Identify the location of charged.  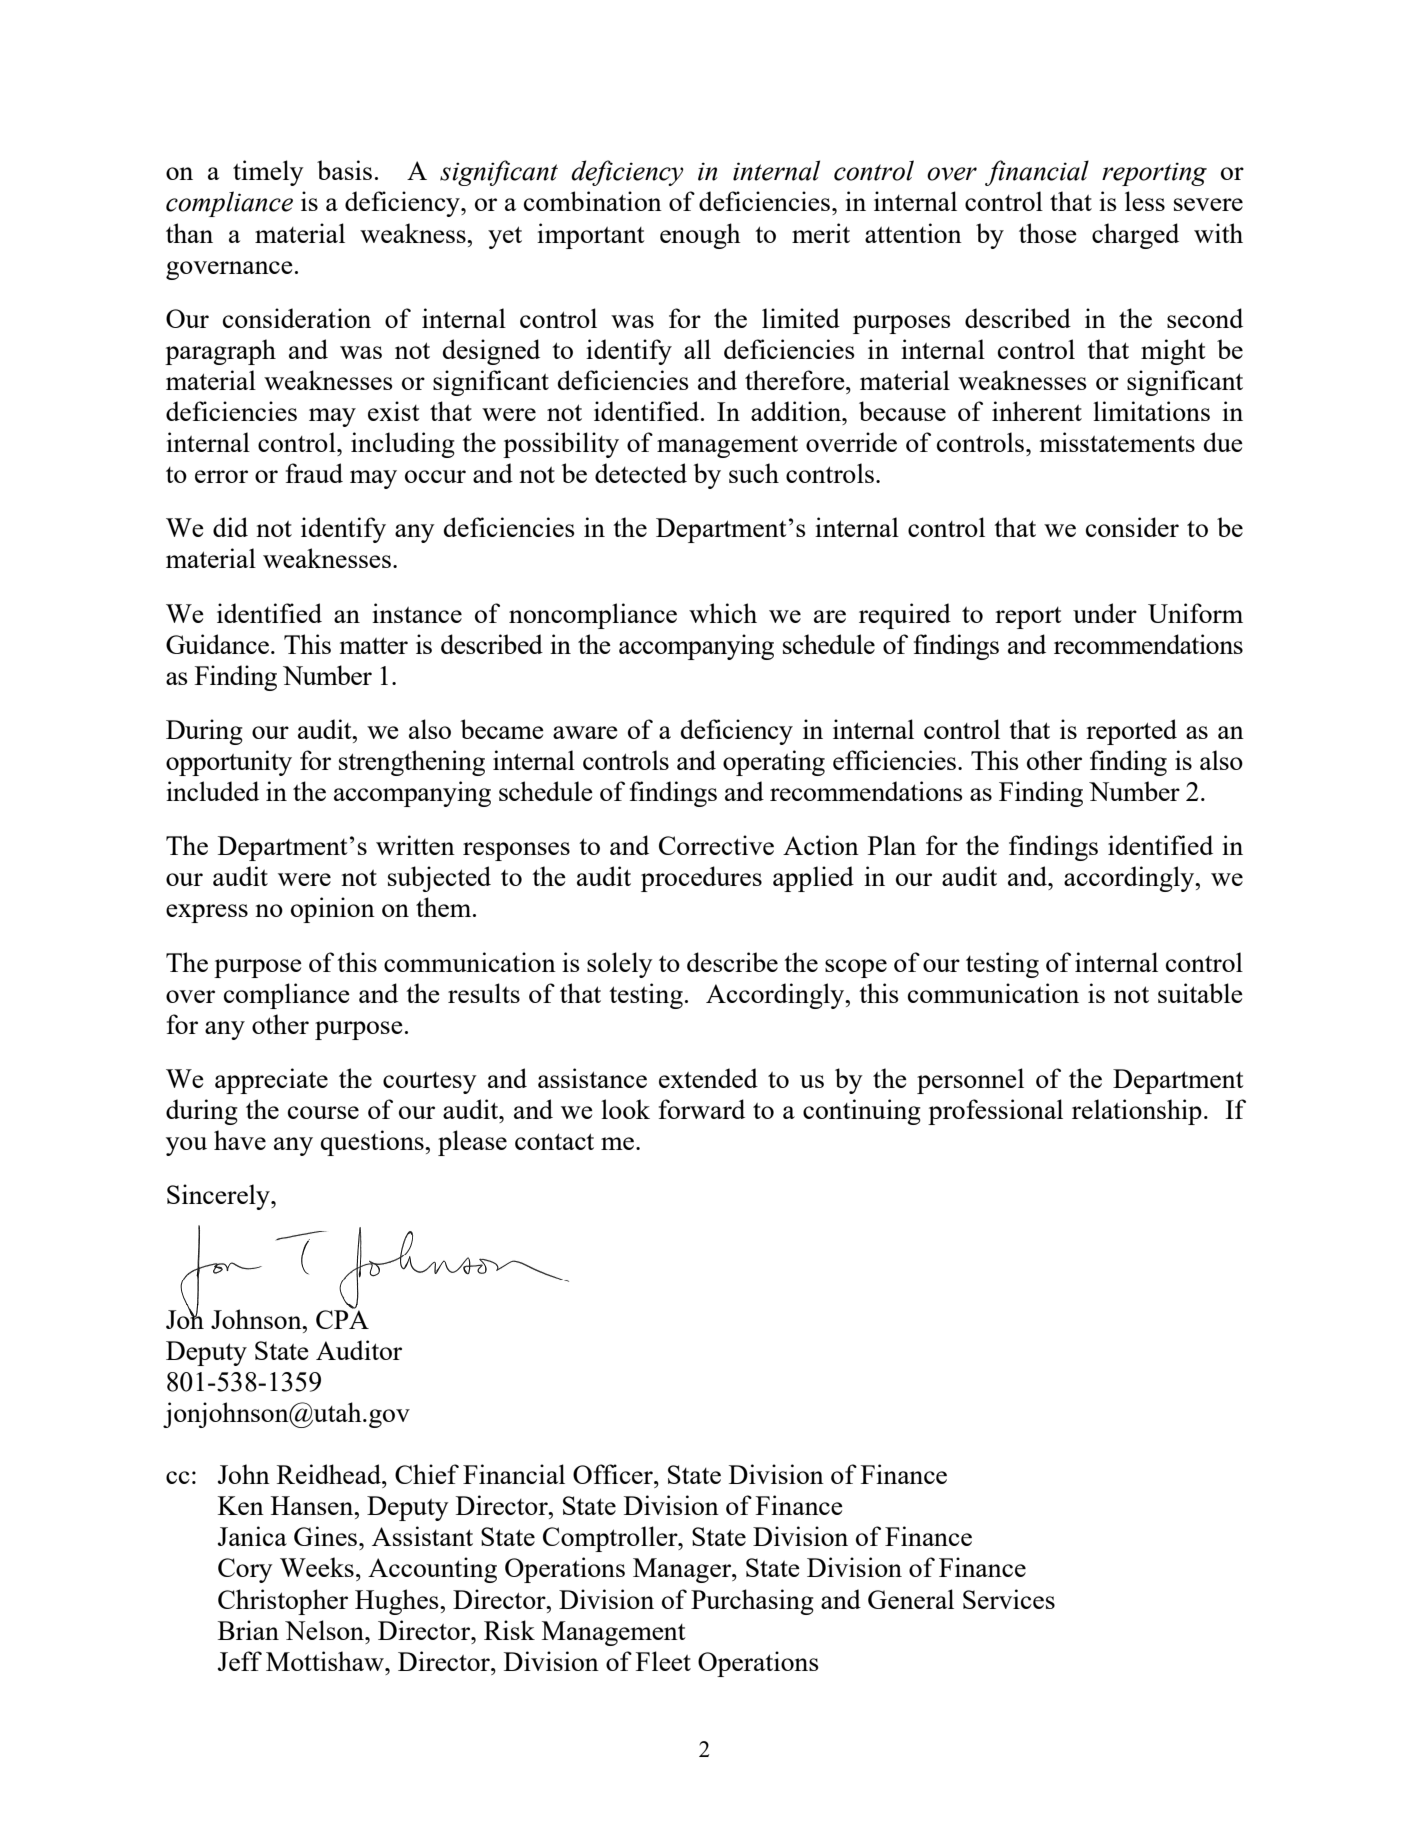
(1135, 236).
